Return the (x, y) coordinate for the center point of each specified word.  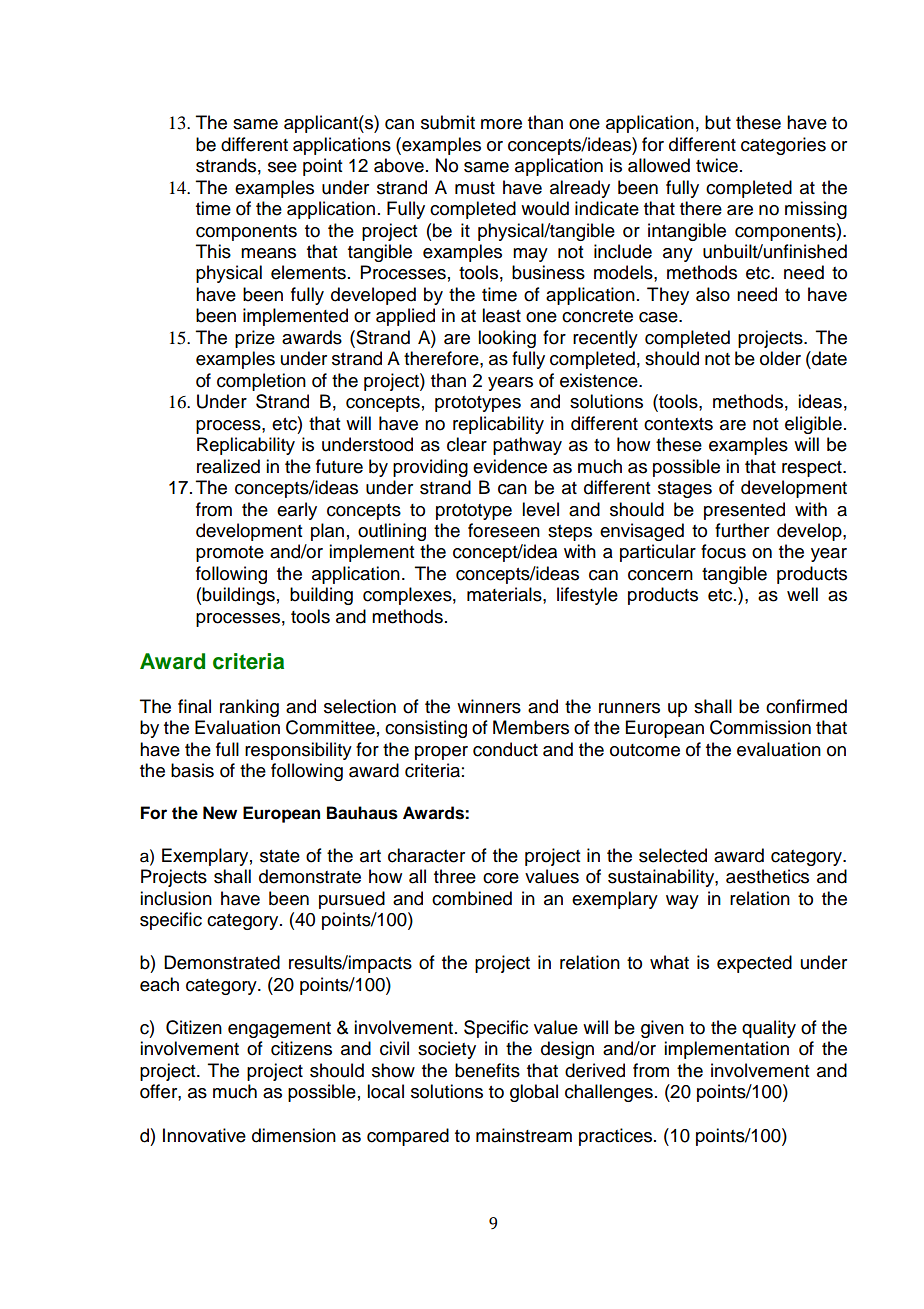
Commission (760, 727)
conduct (505, 749)
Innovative (204, 1135)
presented (744, 511)
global (534, 1093)
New (220, 813)
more (501, 124)
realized (228, 466)
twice (717, 165)
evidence (510, 466)
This (213, 251)
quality (769, 1029)
